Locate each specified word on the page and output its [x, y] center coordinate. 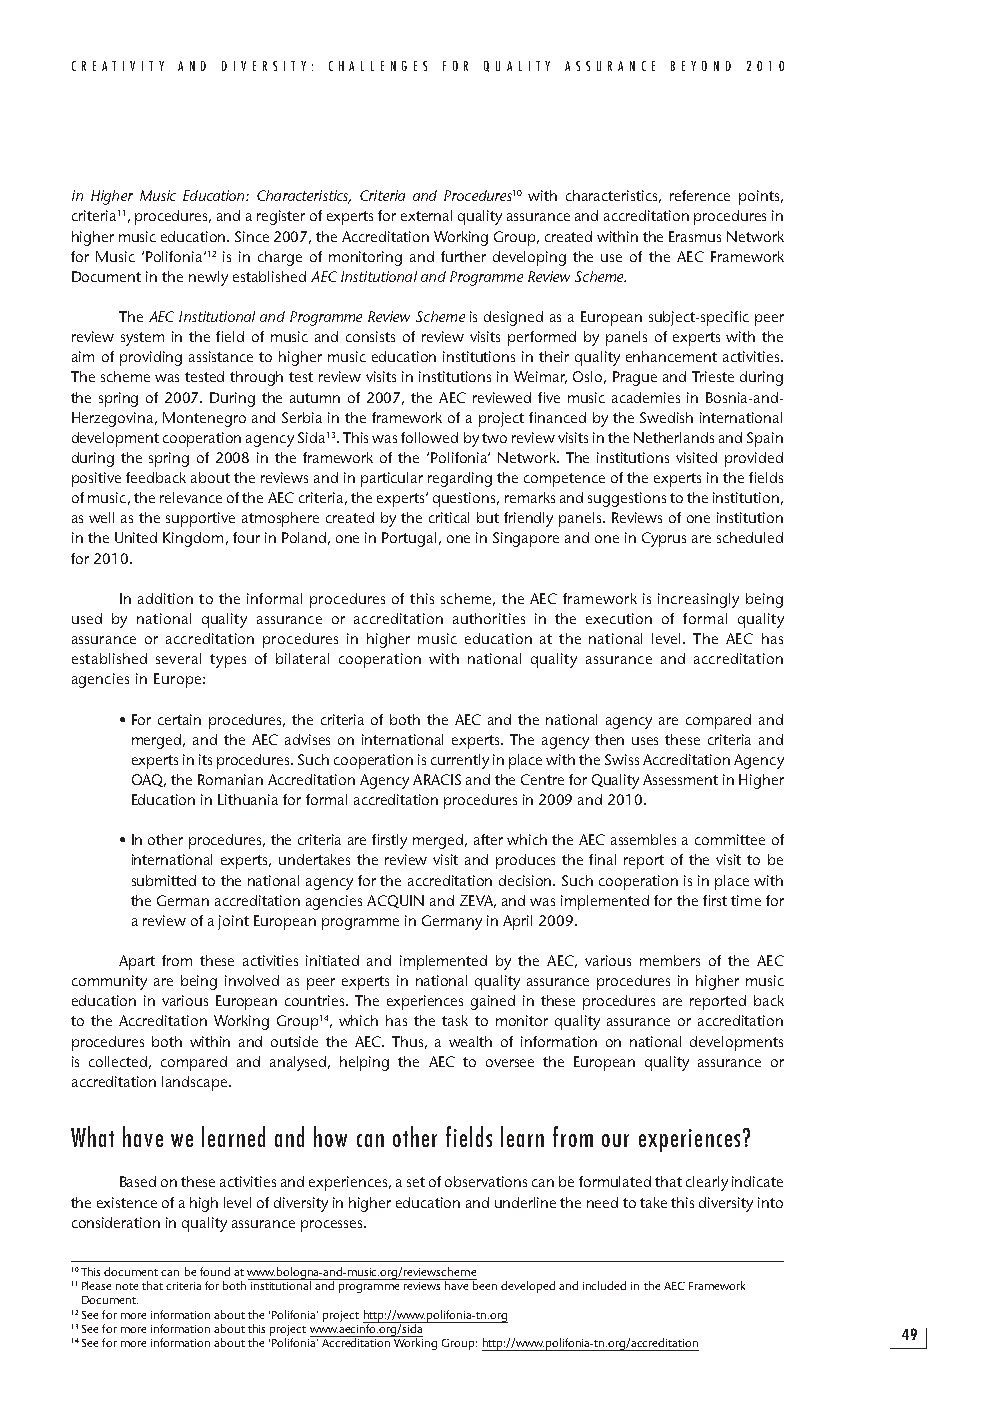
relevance [191, 497]
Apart [137, 962]
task [455, 1020]
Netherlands [674, 437]
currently [460, 761]
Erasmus [695, 236]
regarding [460, 479]
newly [208, 278]
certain [179, 719]
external [426, 215]
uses [645, 741]
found [215, 1271]
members [670, 960]
